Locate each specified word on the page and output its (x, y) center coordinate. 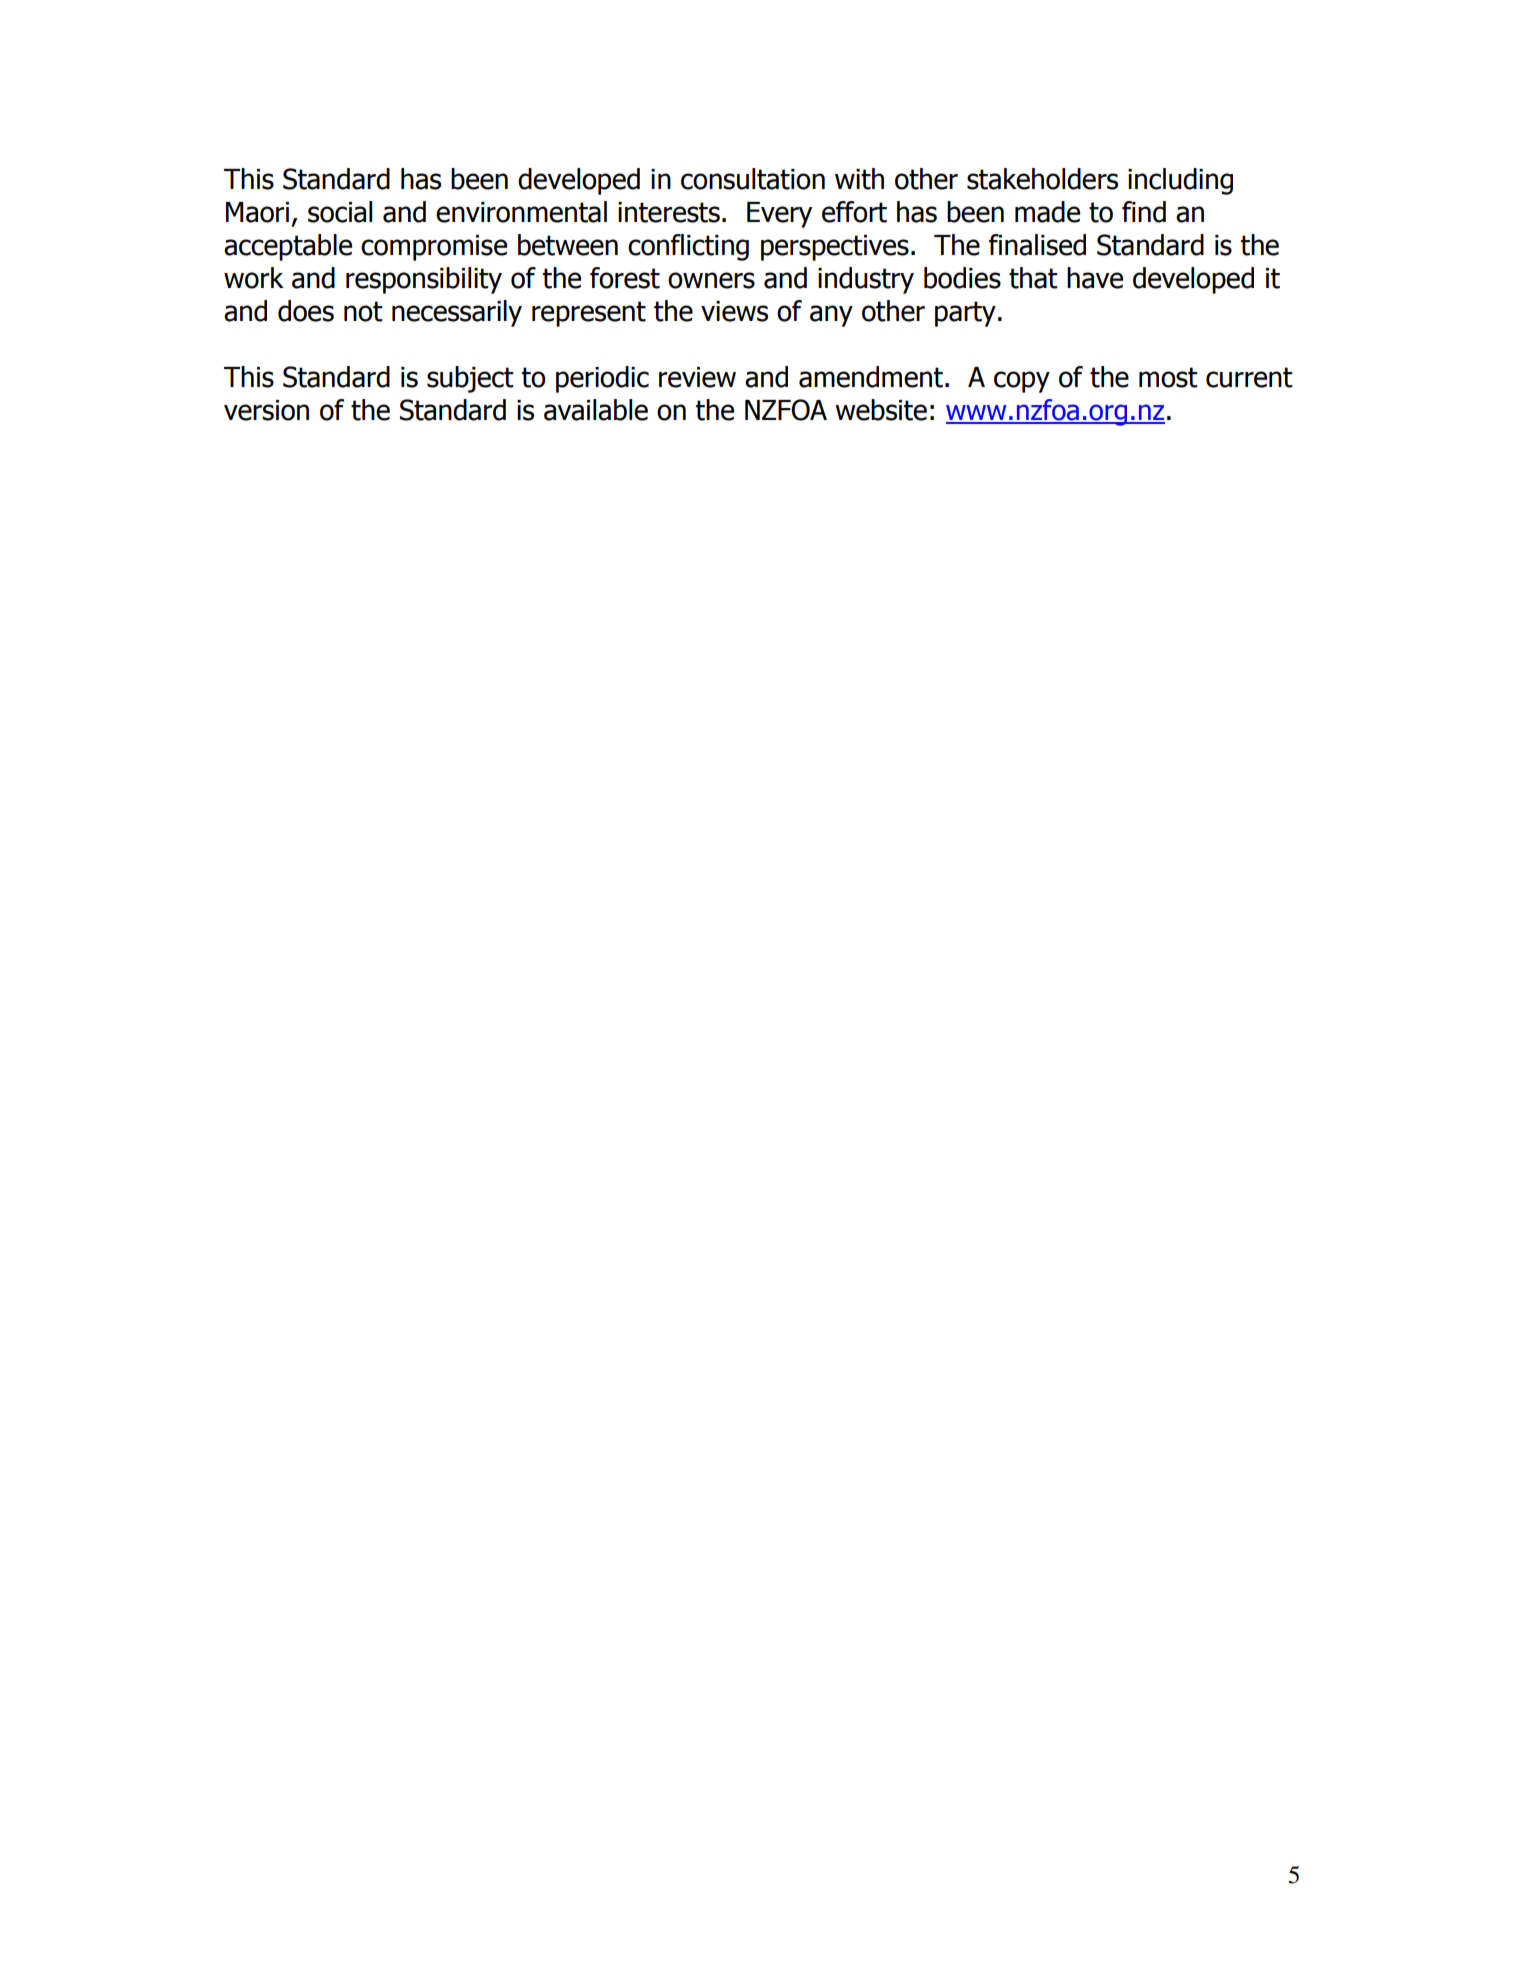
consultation (753, 179)
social (340, 212)
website (881, 410)
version (266, 410)
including (1180, 181)
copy (1022, 382)
